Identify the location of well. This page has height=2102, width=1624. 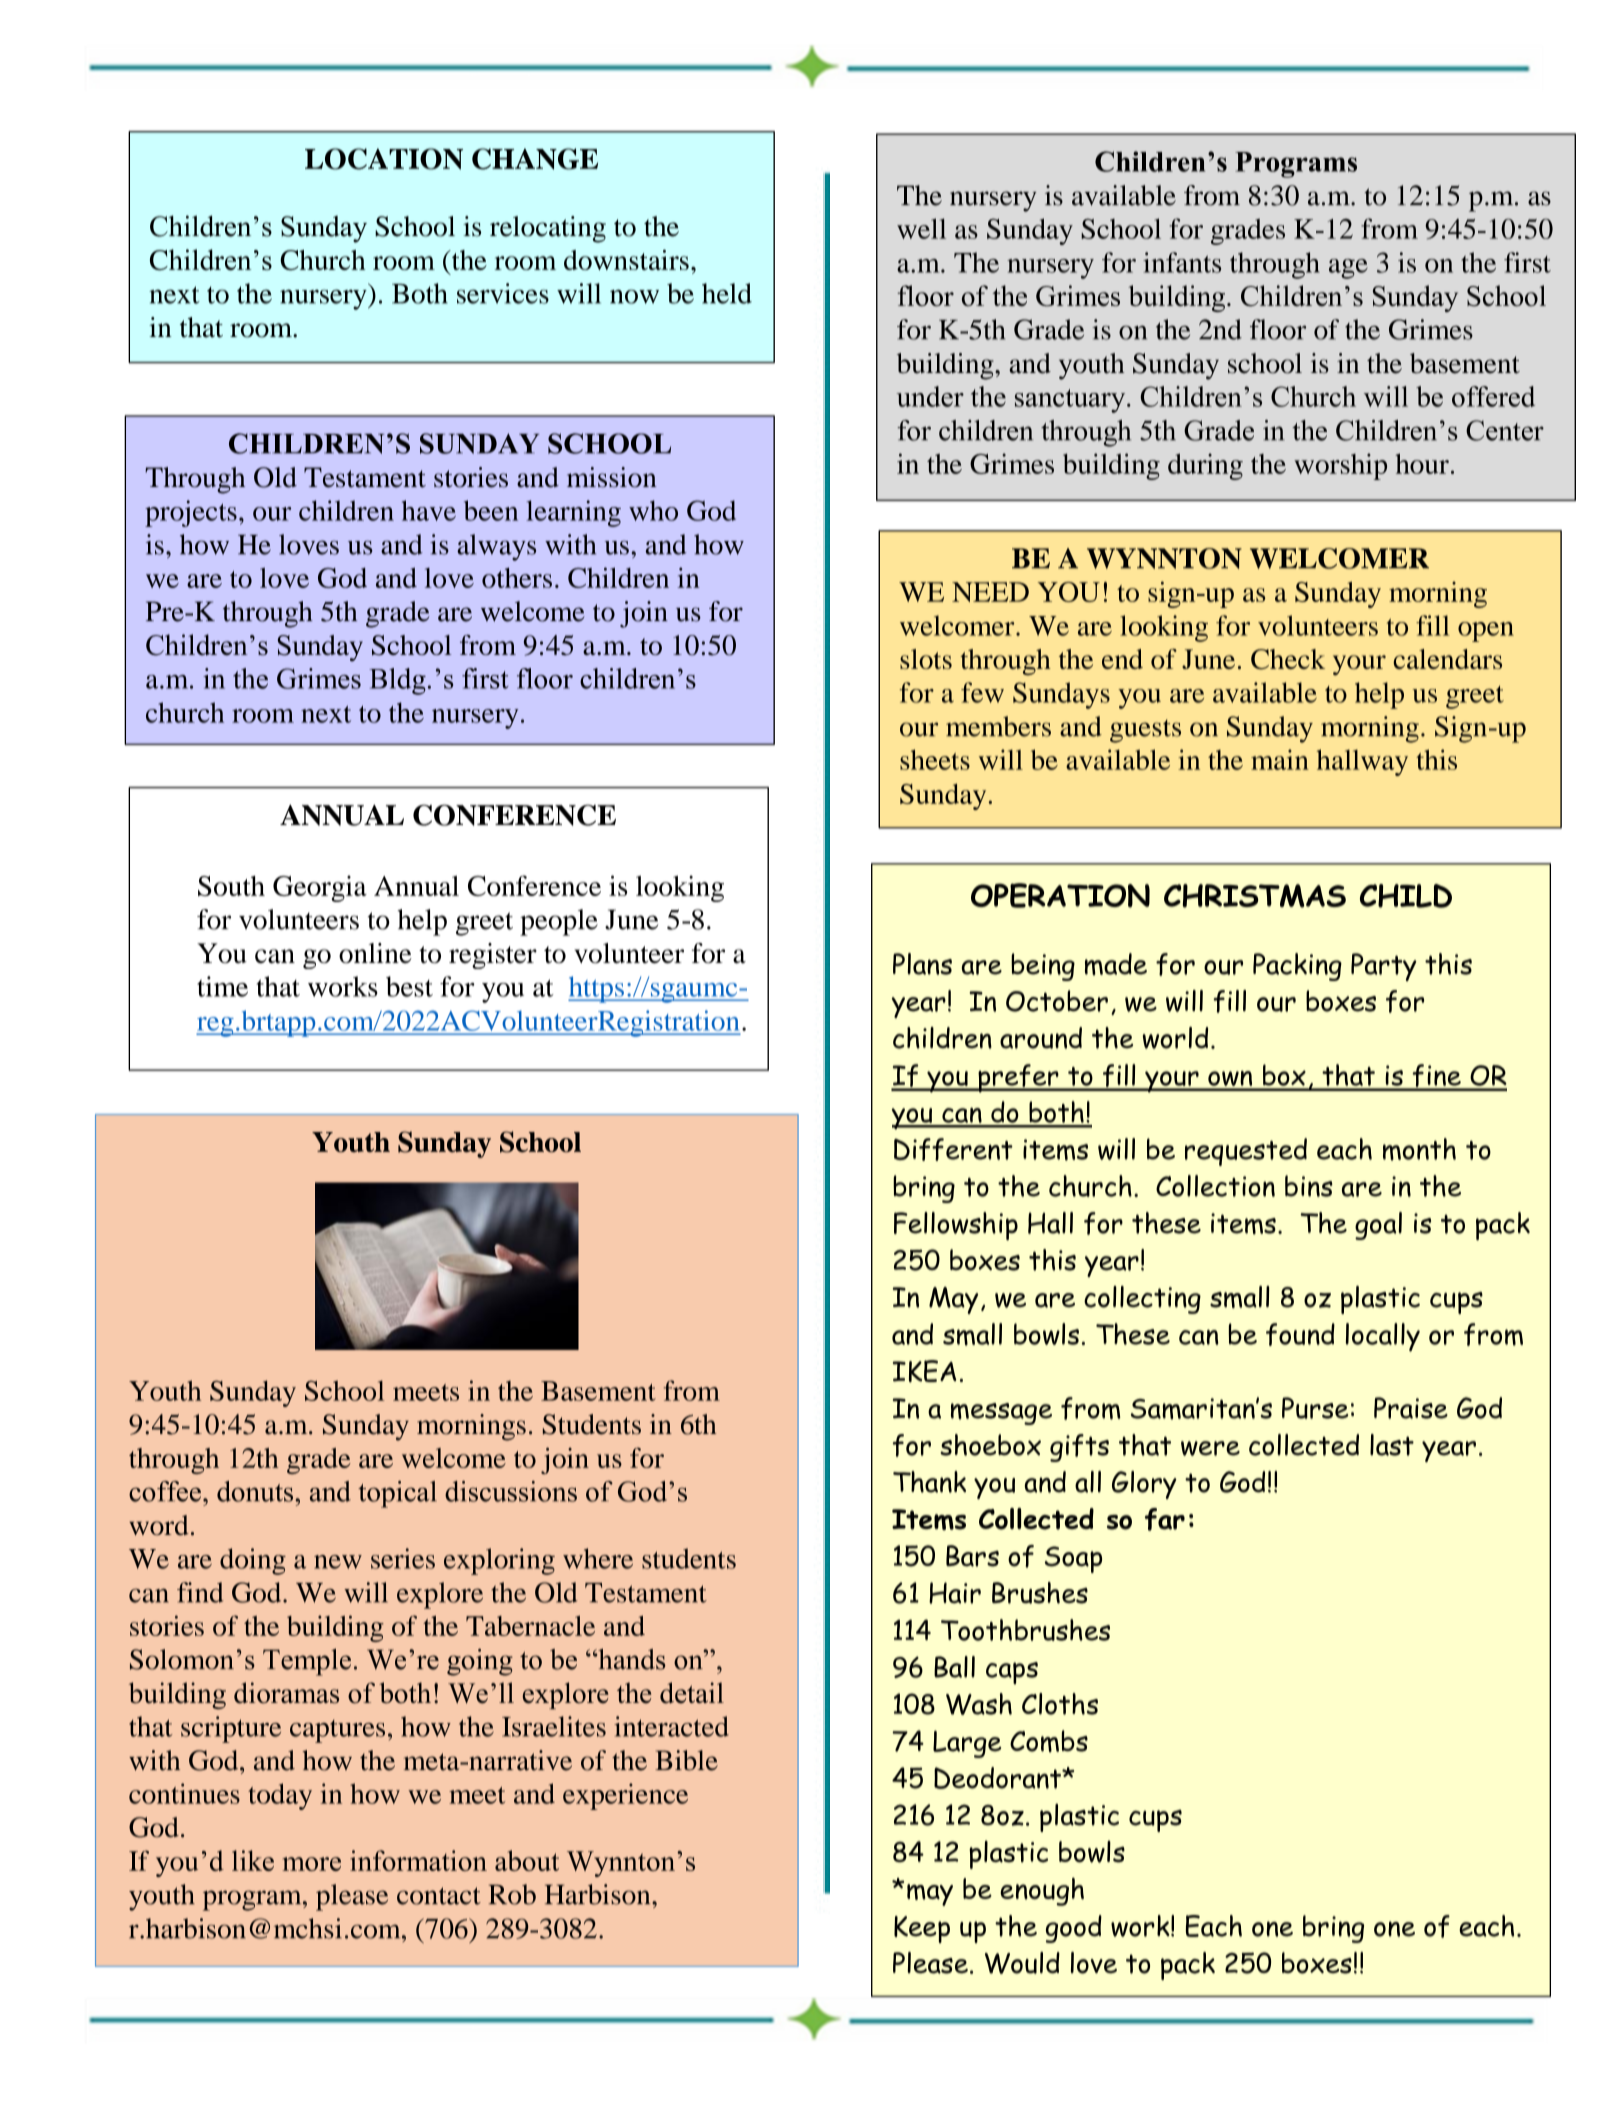
(921, 228).
